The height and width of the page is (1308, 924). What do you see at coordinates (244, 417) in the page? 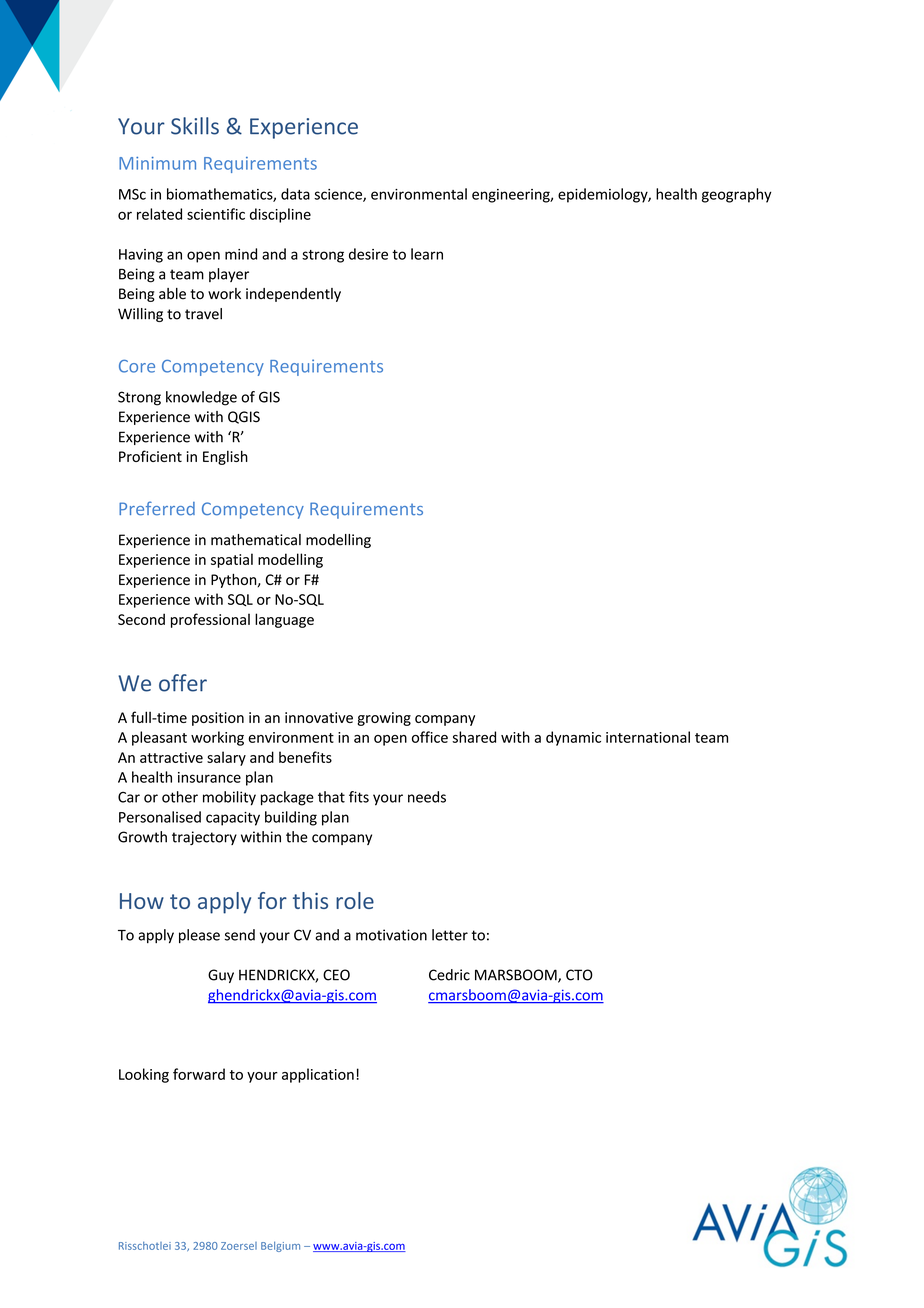
I see `QGIS` at bounding box center [244, 417].
